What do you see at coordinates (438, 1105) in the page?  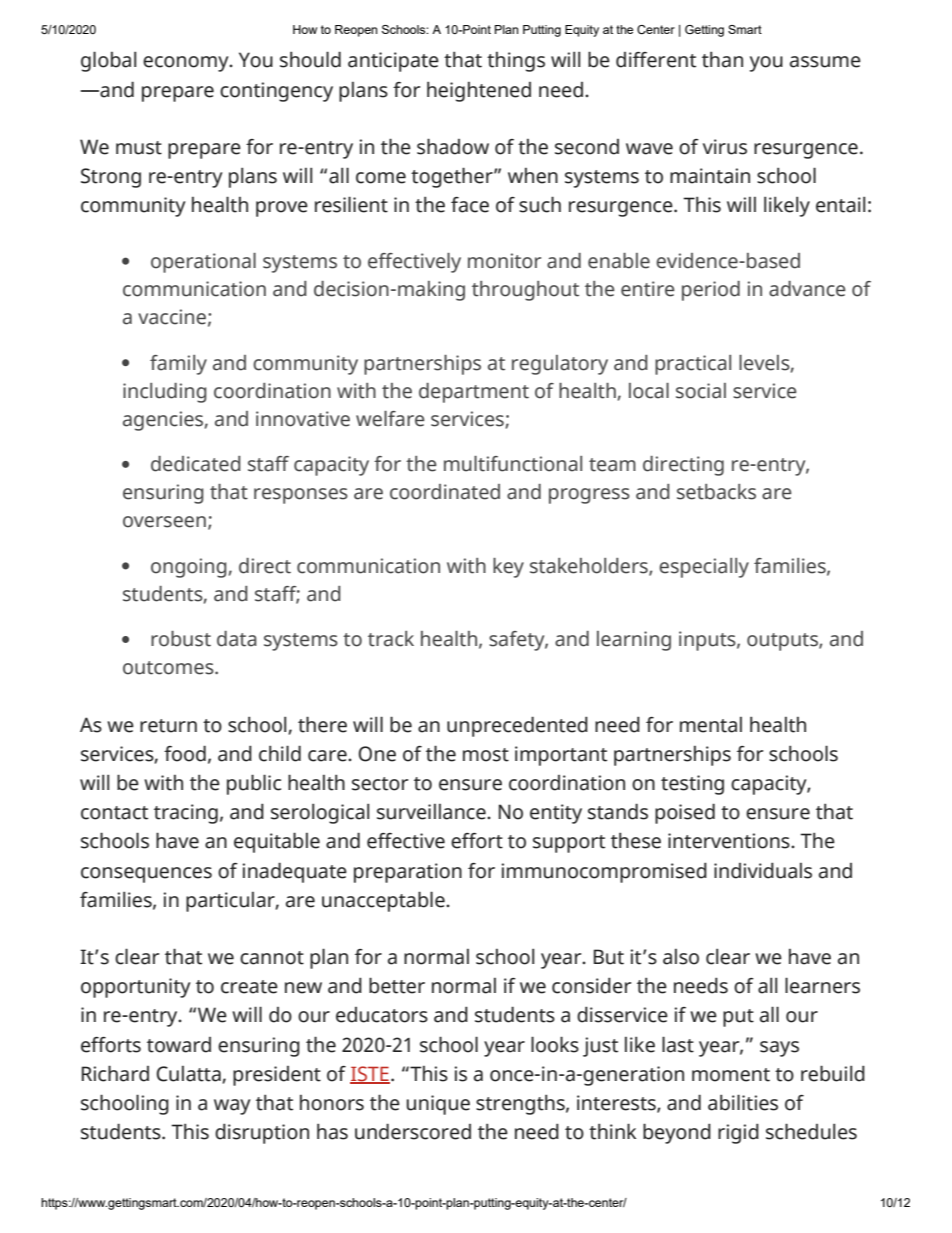 I see `unique` at bounding box center [438, 1105].
